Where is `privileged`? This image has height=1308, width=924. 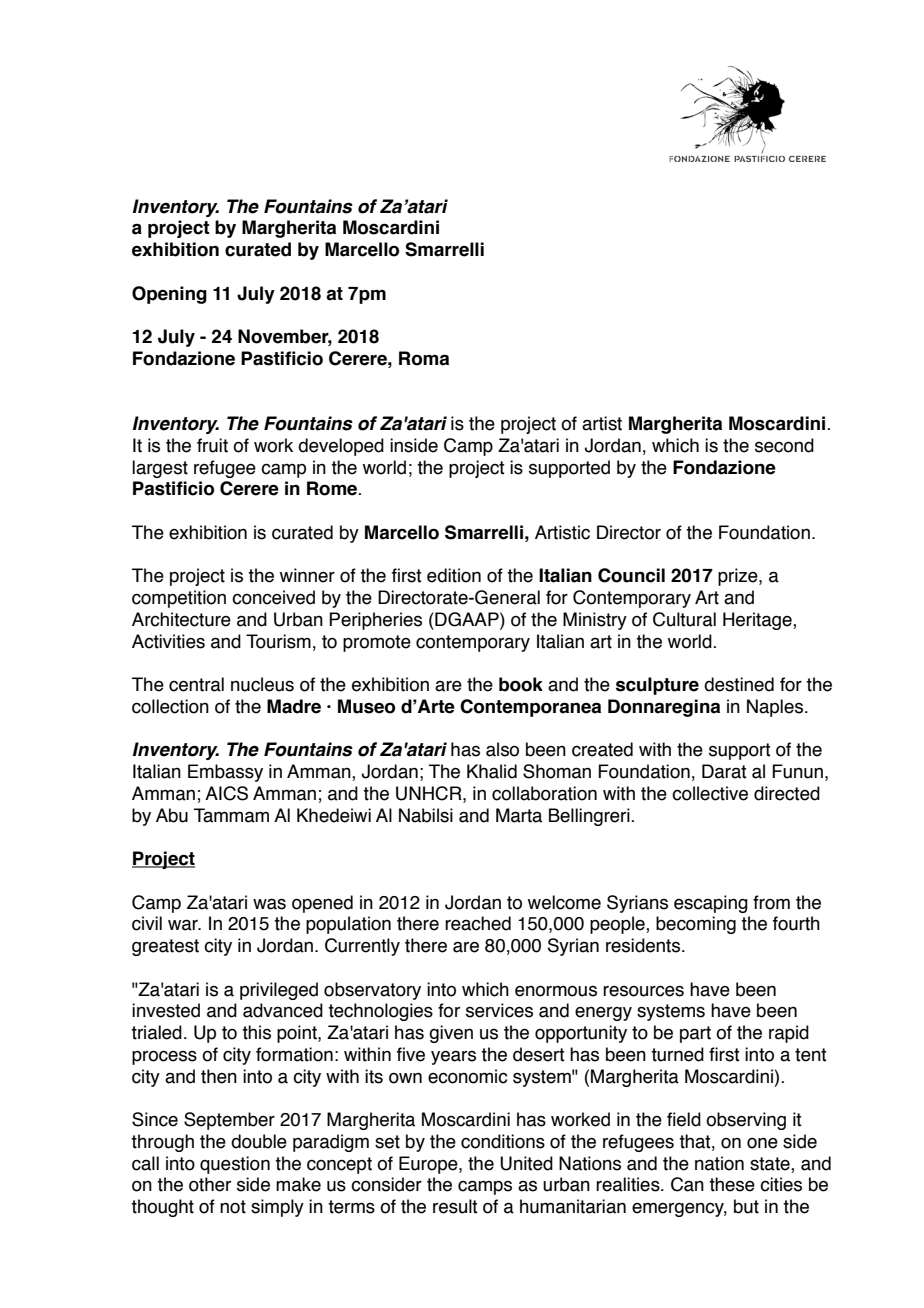
privileged is located at coordinates (279, 991).
